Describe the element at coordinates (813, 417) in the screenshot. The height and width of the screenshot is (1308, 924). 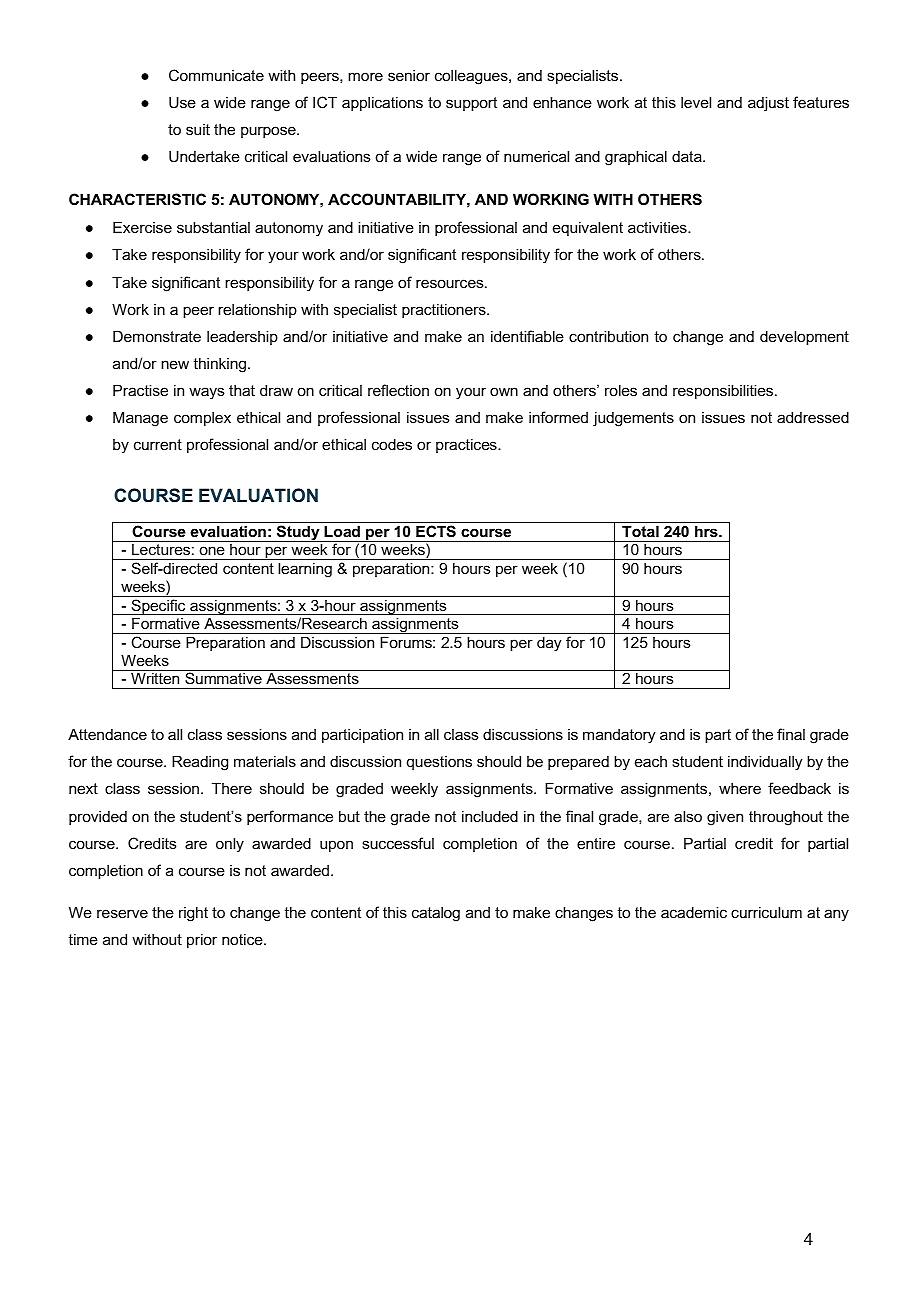
I see `addressed` at that location.
